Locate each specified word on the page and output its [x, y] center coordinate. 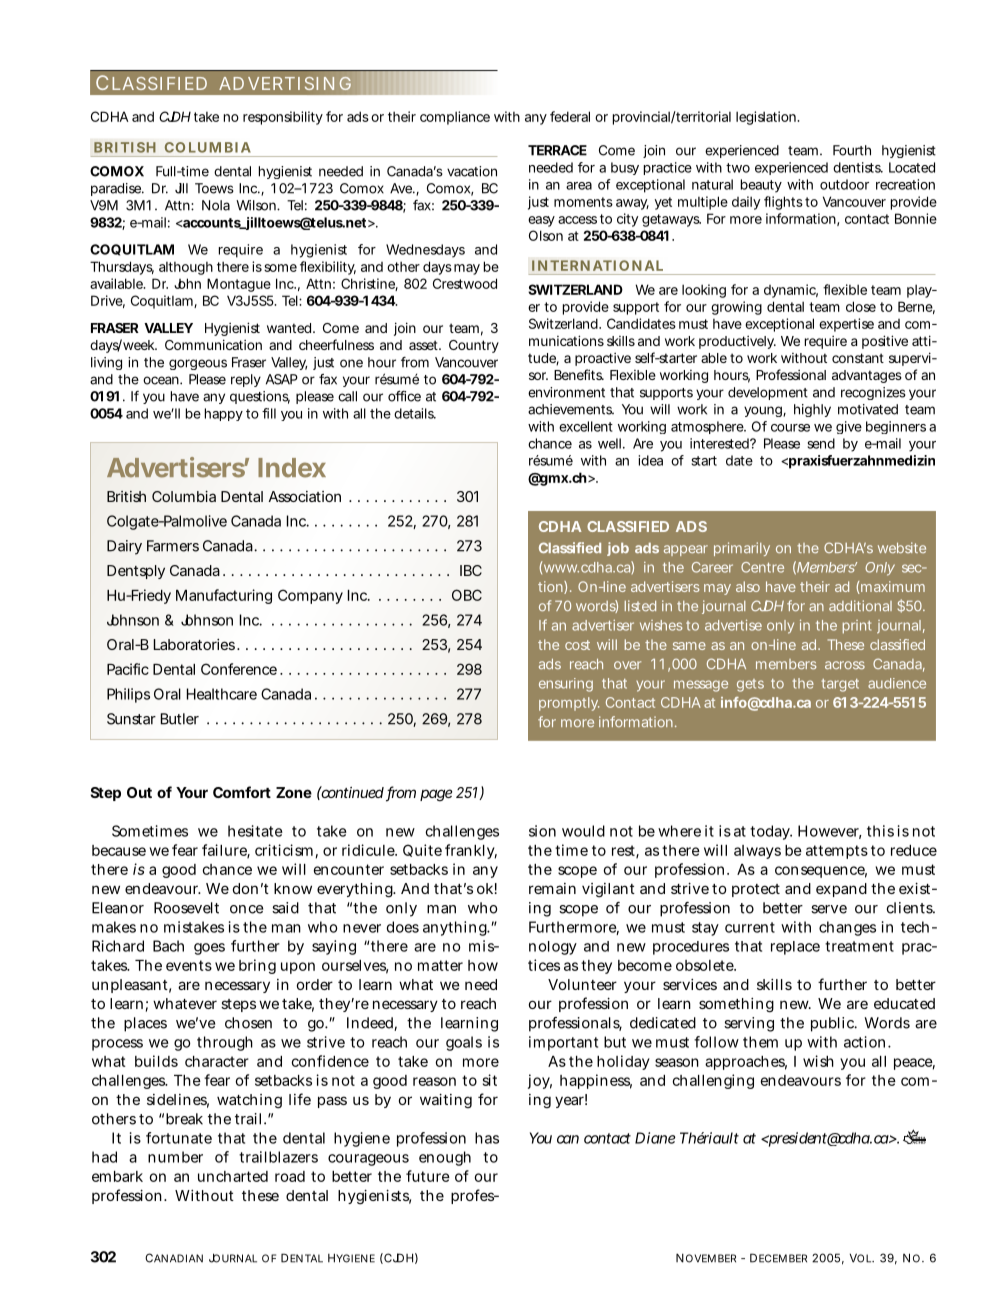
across [845, 665]
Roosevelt [186, 908]
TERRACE [557, 150]
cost [577, 645]
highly [812, 410]
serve [829, 909]
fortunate [179, 1138]
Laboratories [194, 644]
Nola [216, 205]
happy [224, 414]
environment [566, 392]
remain [552, 888]
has [487, 1138]
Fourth [852, 150]
